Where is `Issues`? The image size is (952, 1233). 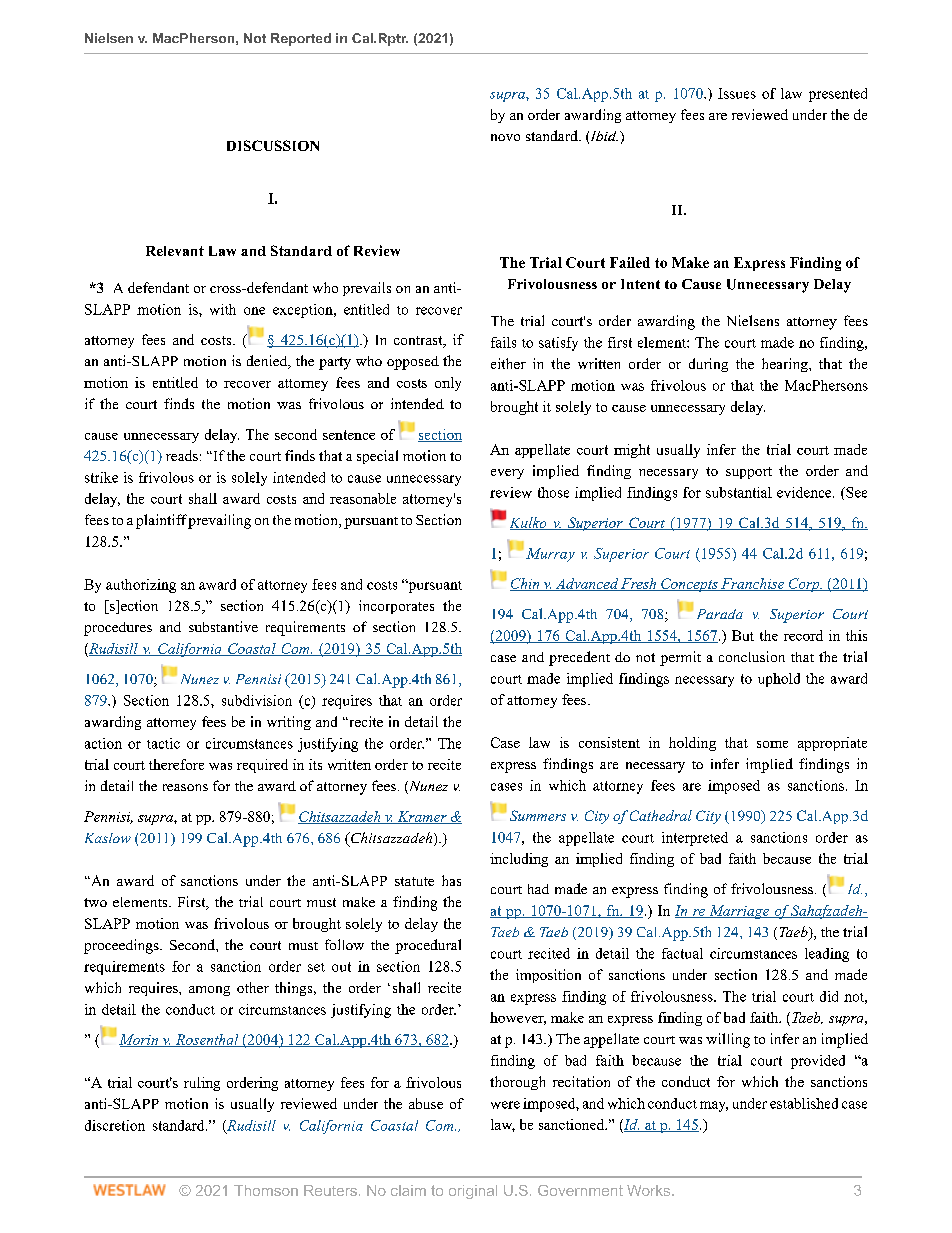 Issues is located at coordinates (737, 93).
